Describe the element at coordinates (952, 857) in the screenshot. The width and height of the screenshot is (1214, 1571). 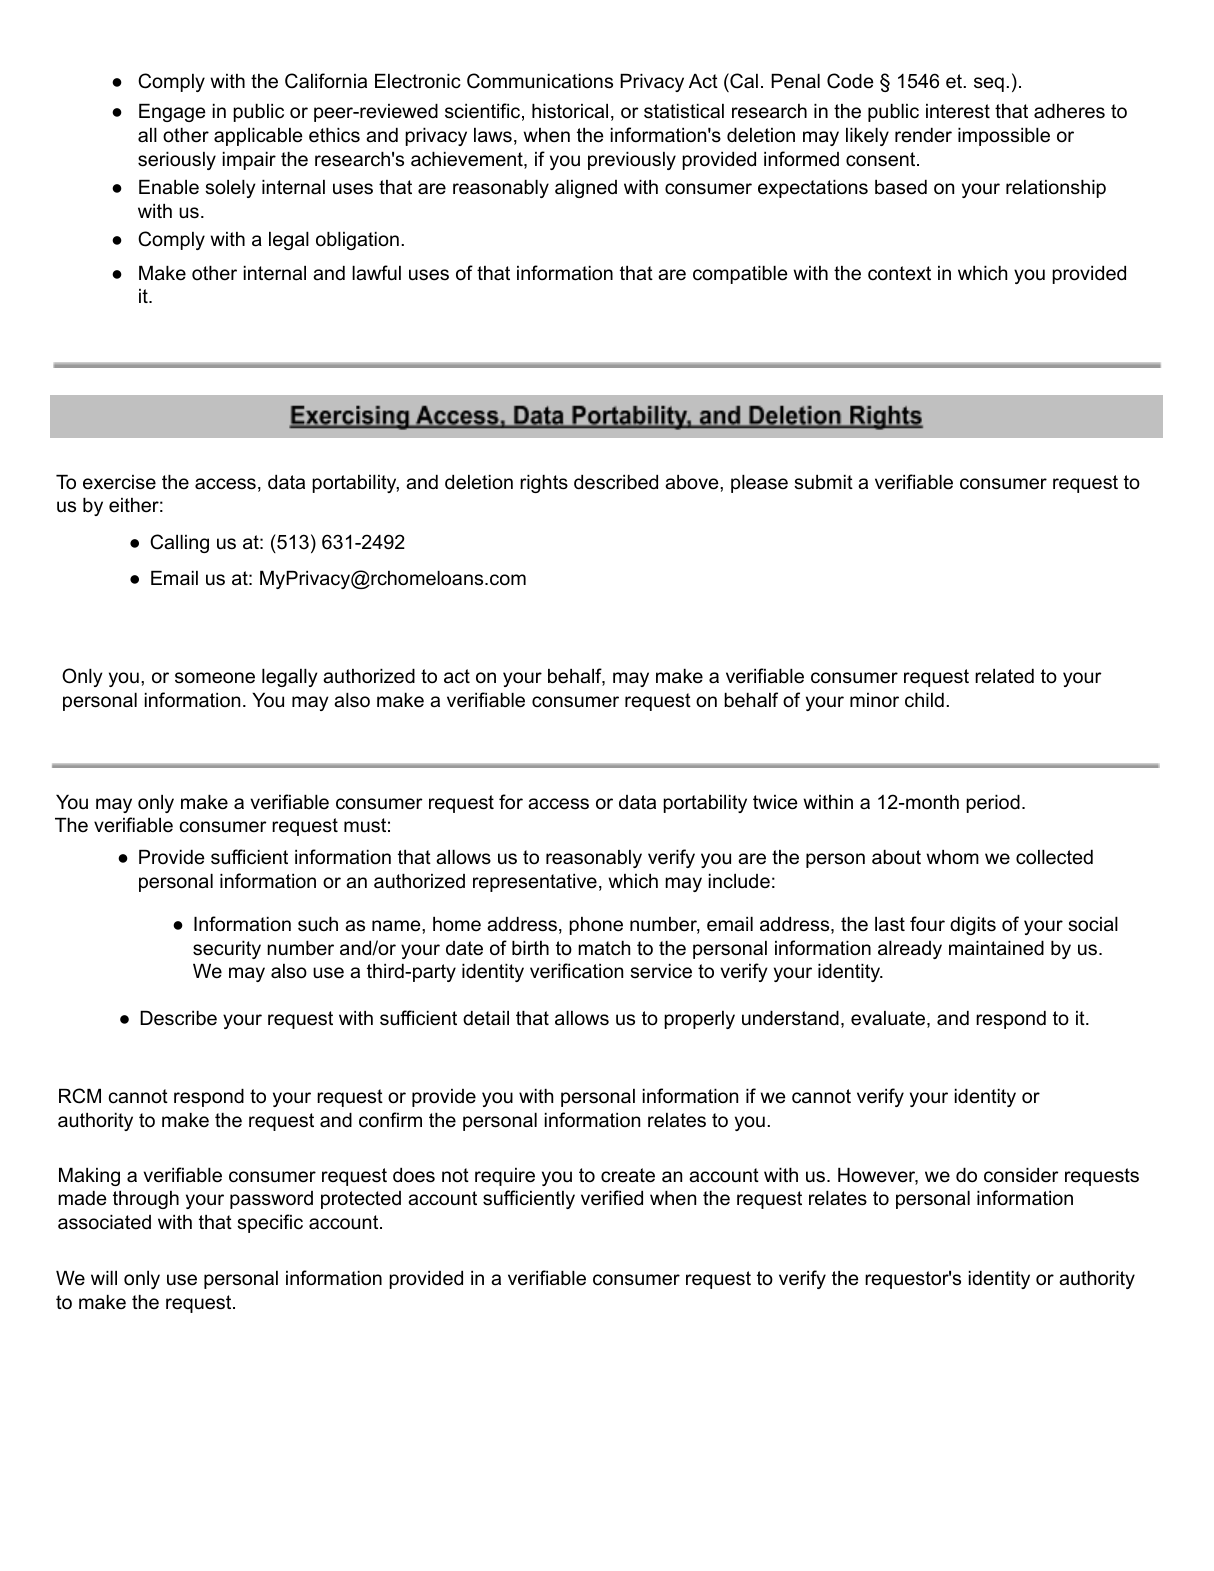
I see `whom` at that location.
